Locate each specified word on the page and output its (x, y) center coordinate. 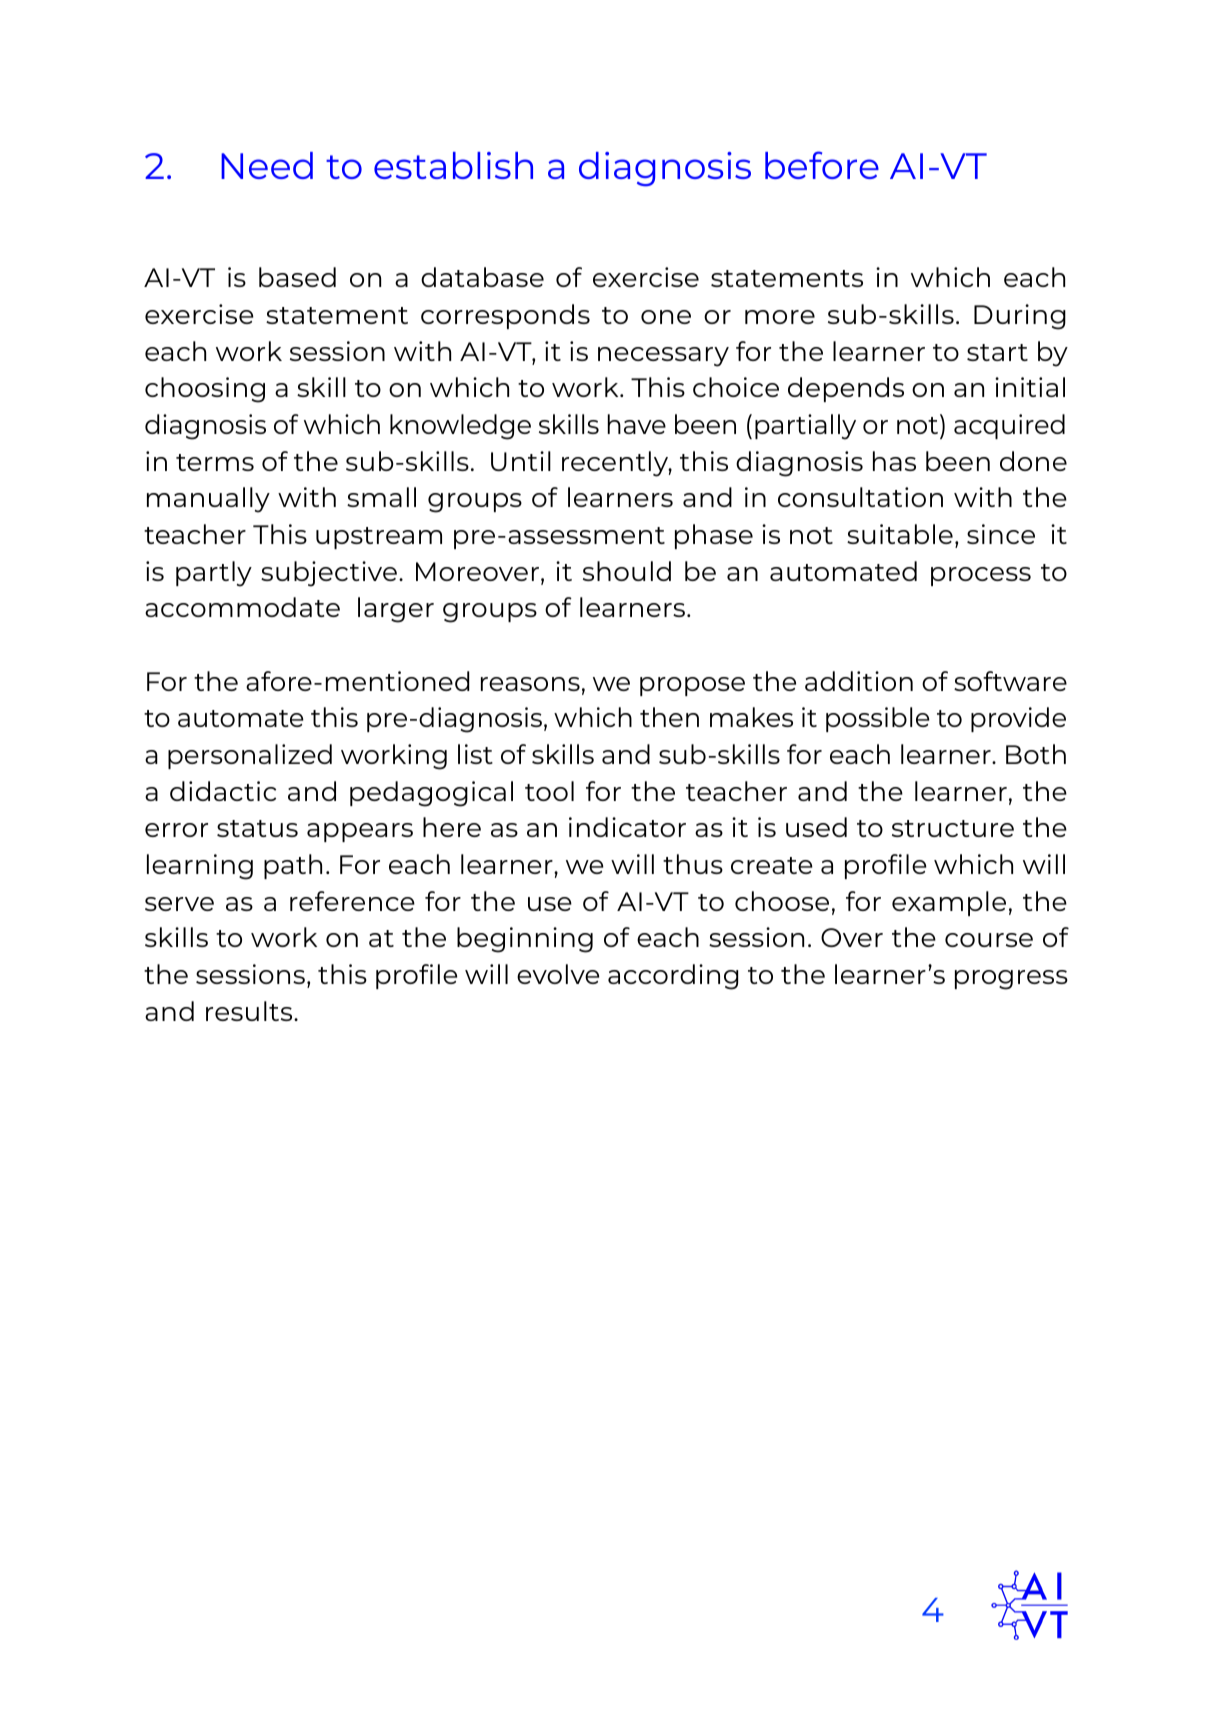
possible (878, 719)
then (669, 717)
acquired (1009, 426)
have (637, 424)
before (822, 165)
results (250, 1011)
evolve (558, 974)
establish (453, 165)
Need (267, 165)
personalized (250, 756)
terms (215, 462)
